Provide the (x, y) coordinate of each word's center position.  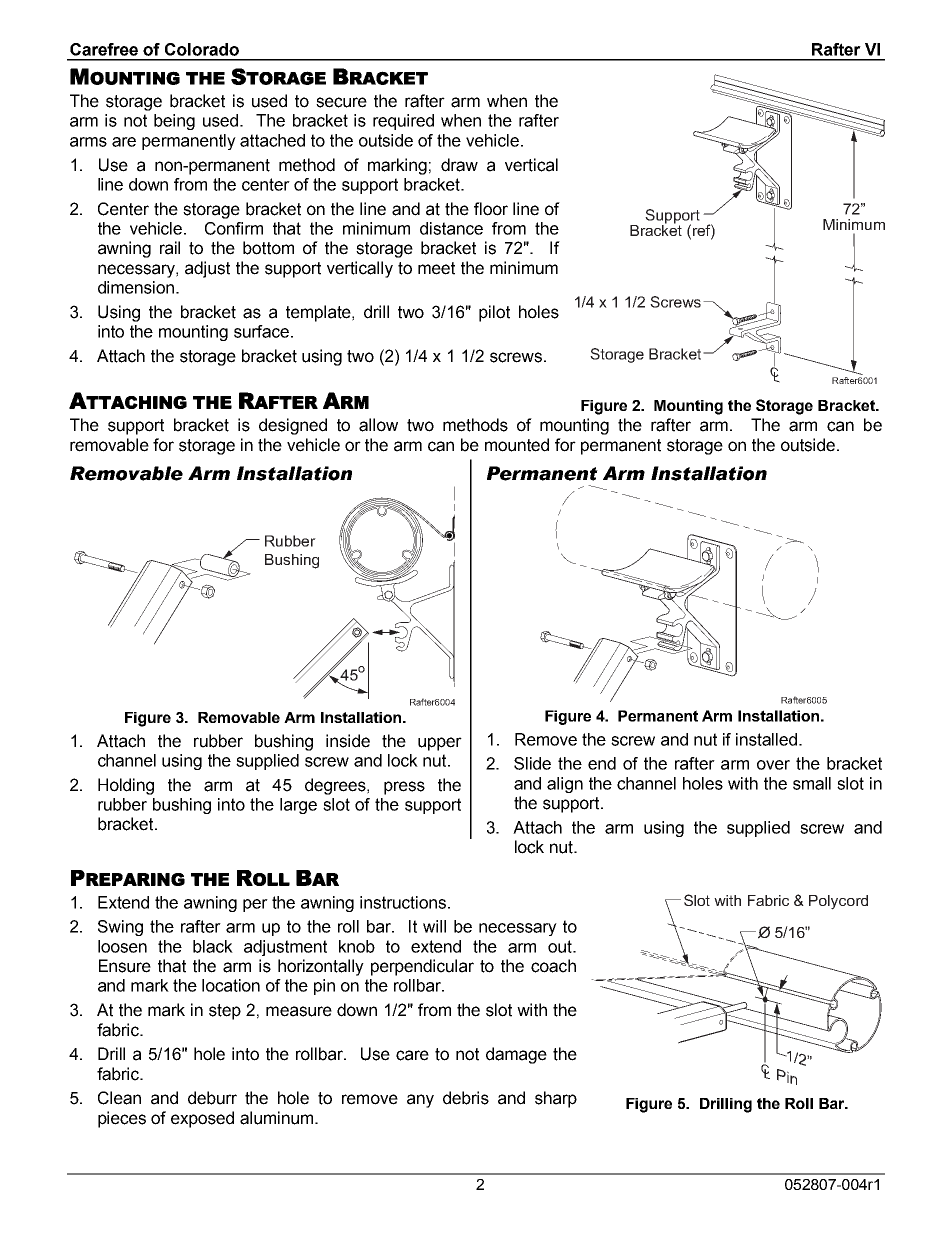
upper (440, 744)
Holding (126, 786)
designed (293, 426)
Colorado (202, 49)
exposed (202, 1119)
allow (378, 425)
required (403, 122)
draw (459, 165)
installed (768, 739)
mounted (517, 445)
